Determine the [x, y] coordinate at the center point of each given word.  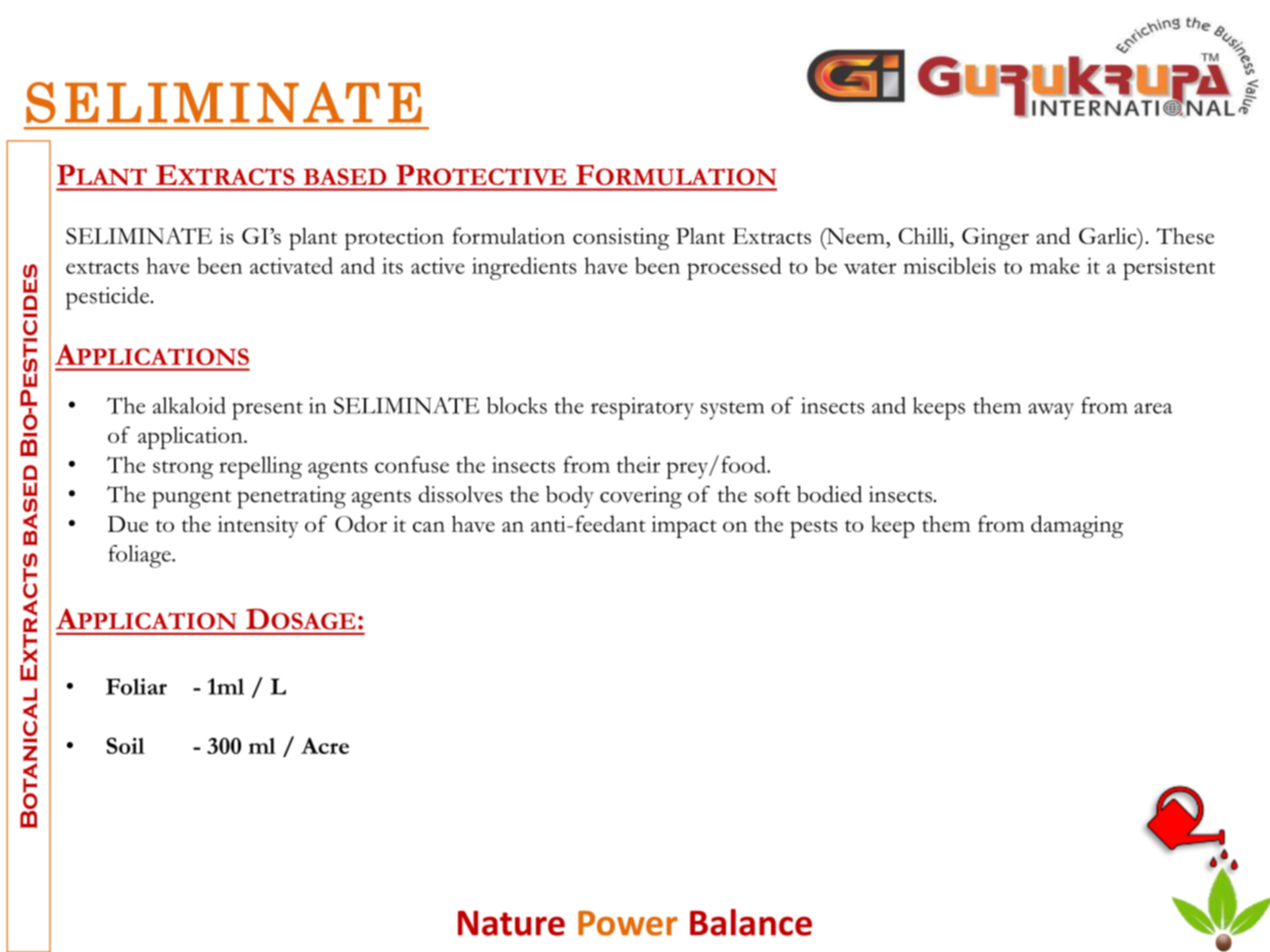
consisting [621, 239]
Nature [511, 923]
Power [628, 923]
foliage [140, 556]
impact [684, 527]
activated [291, 265]
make [1055, 265]
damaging [1077, 526]
